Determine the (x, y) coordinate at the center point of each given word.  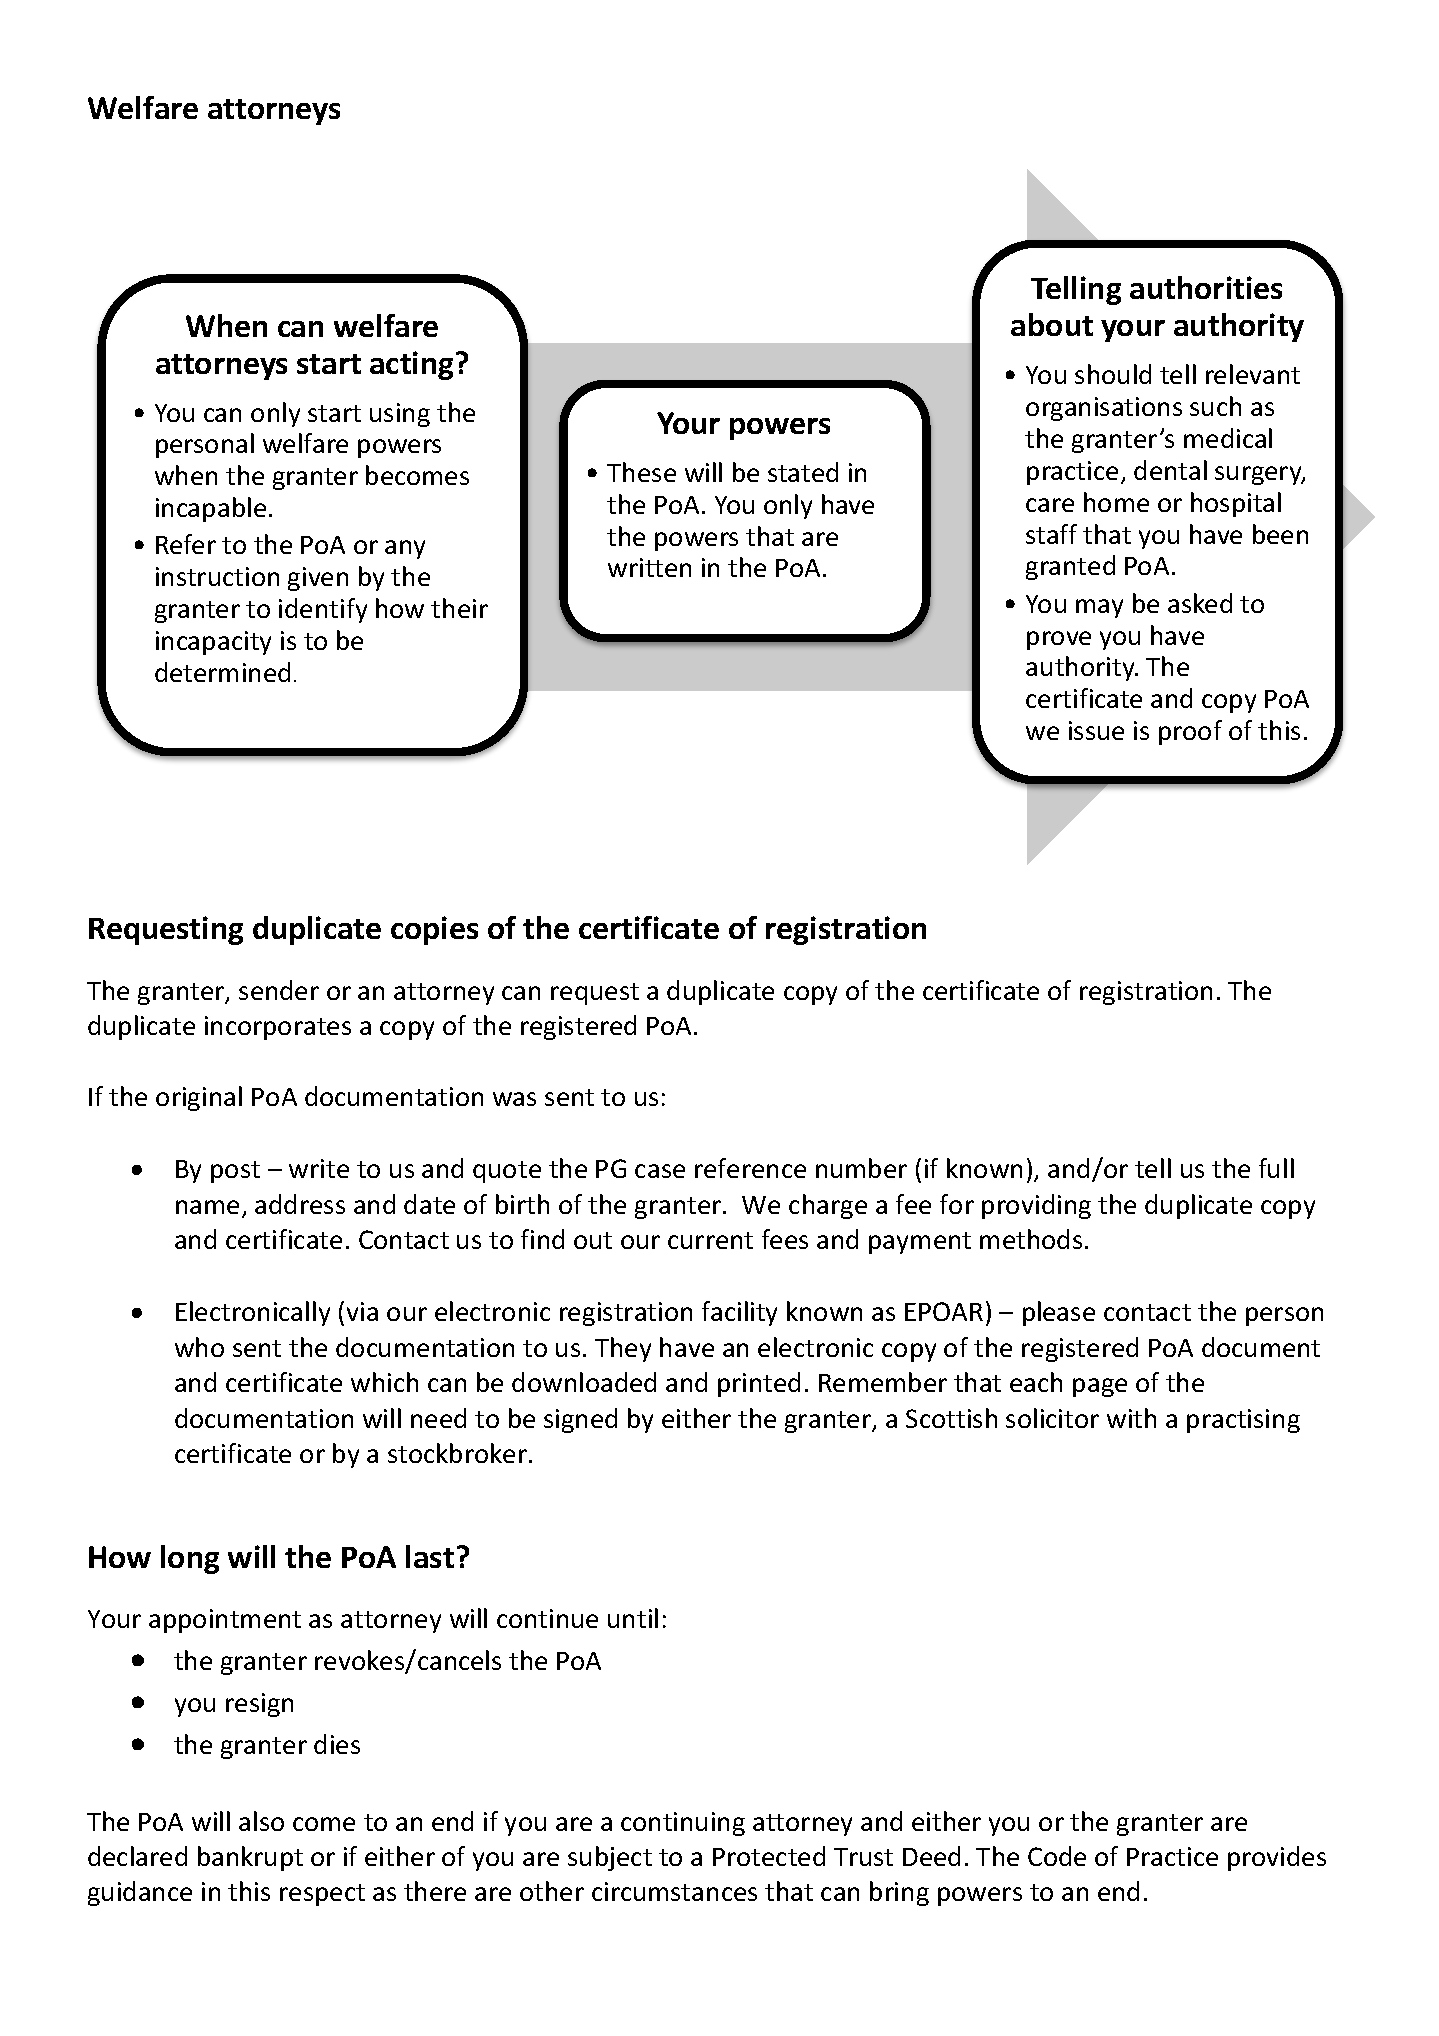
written (649, 567)
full (1276, 1168)
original (199, 1098)
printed (759, 1384)
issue (1096, 730)
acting (413, 365)
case (660, 1171)
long (190, 1559)
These (641, 472)
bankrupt (250, 1858)
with (1131, 1418)
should (1113, 374)
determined (222, 672)
